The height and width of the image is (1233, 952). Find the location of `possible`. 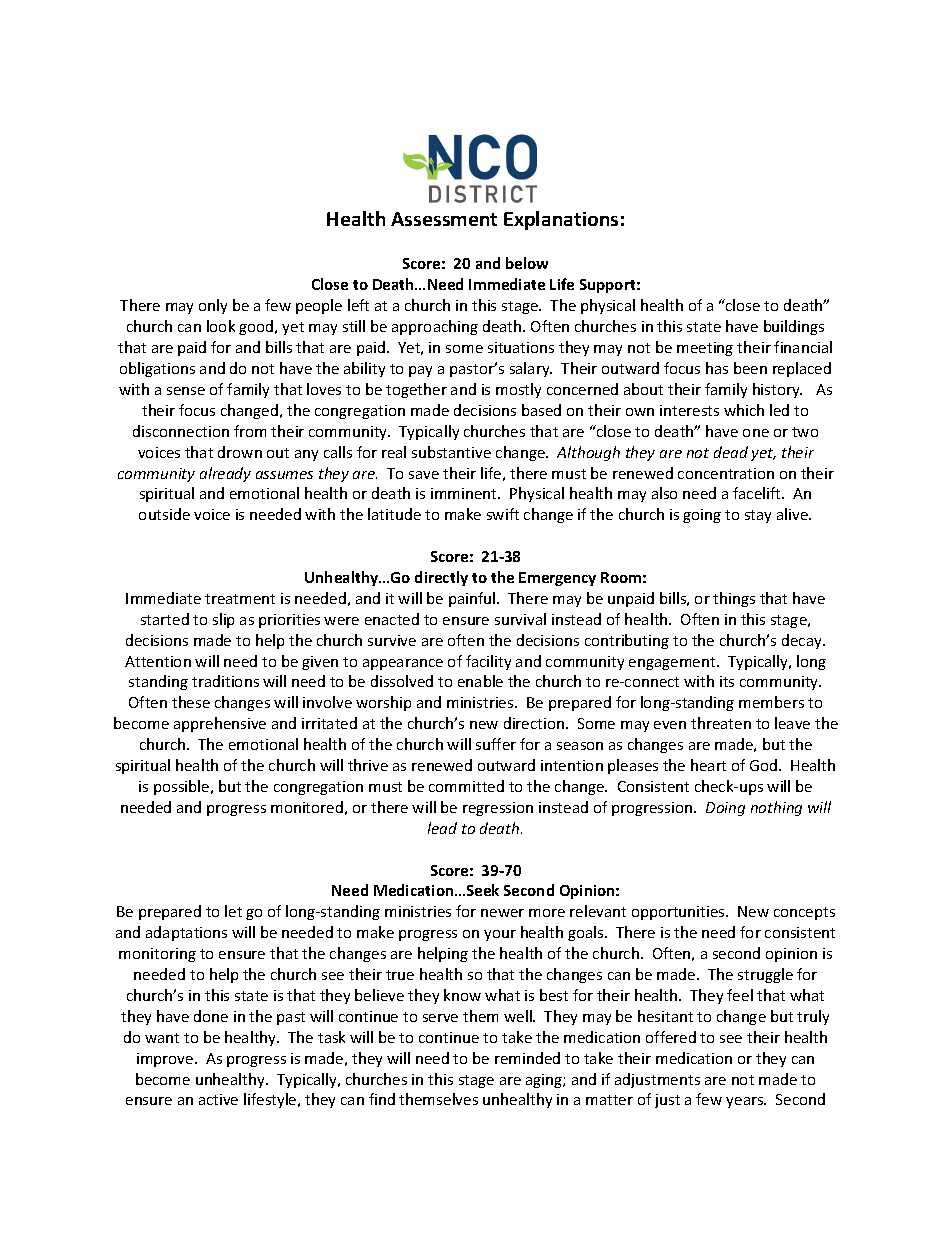

possible is located at coordinates (183, 787).
